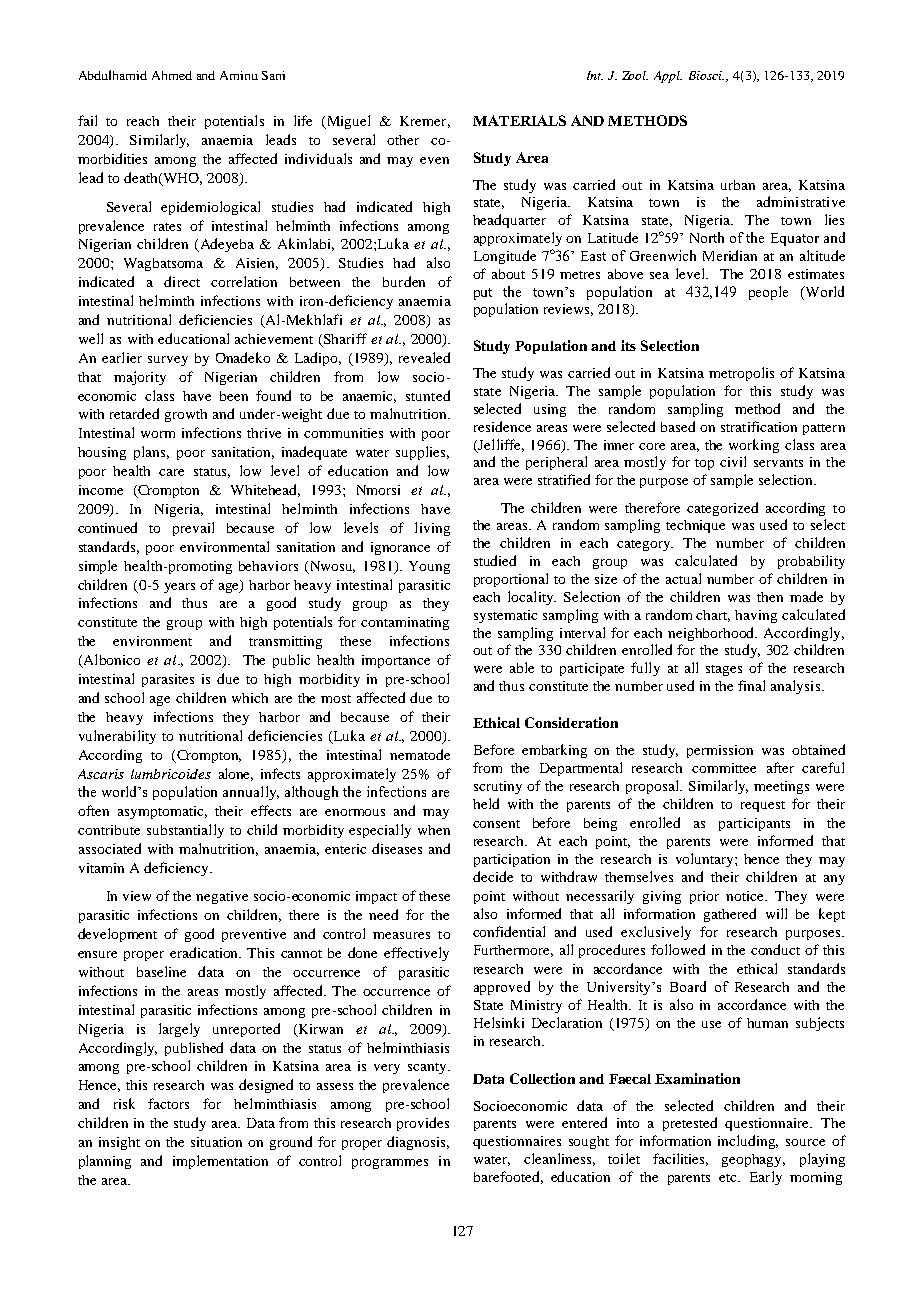 The image size is (924, 1307). Describe the element at coordinates (756, 616) in the screenshot. I see `having` at that location.
